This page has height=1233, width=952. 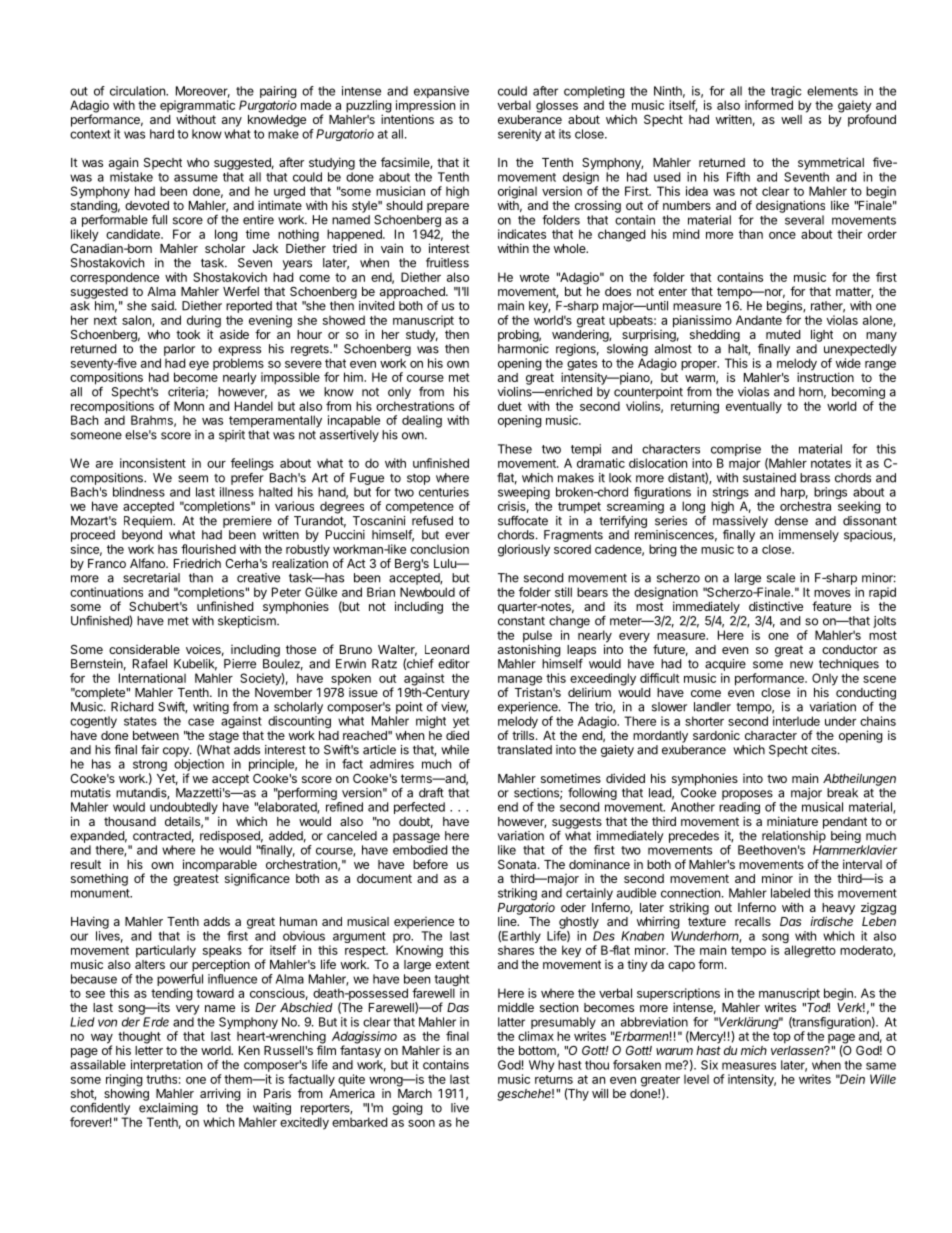 What do you see at coordinates (151, 578) in the page?
I see `secretarial` at bounding box center [151, 578].
